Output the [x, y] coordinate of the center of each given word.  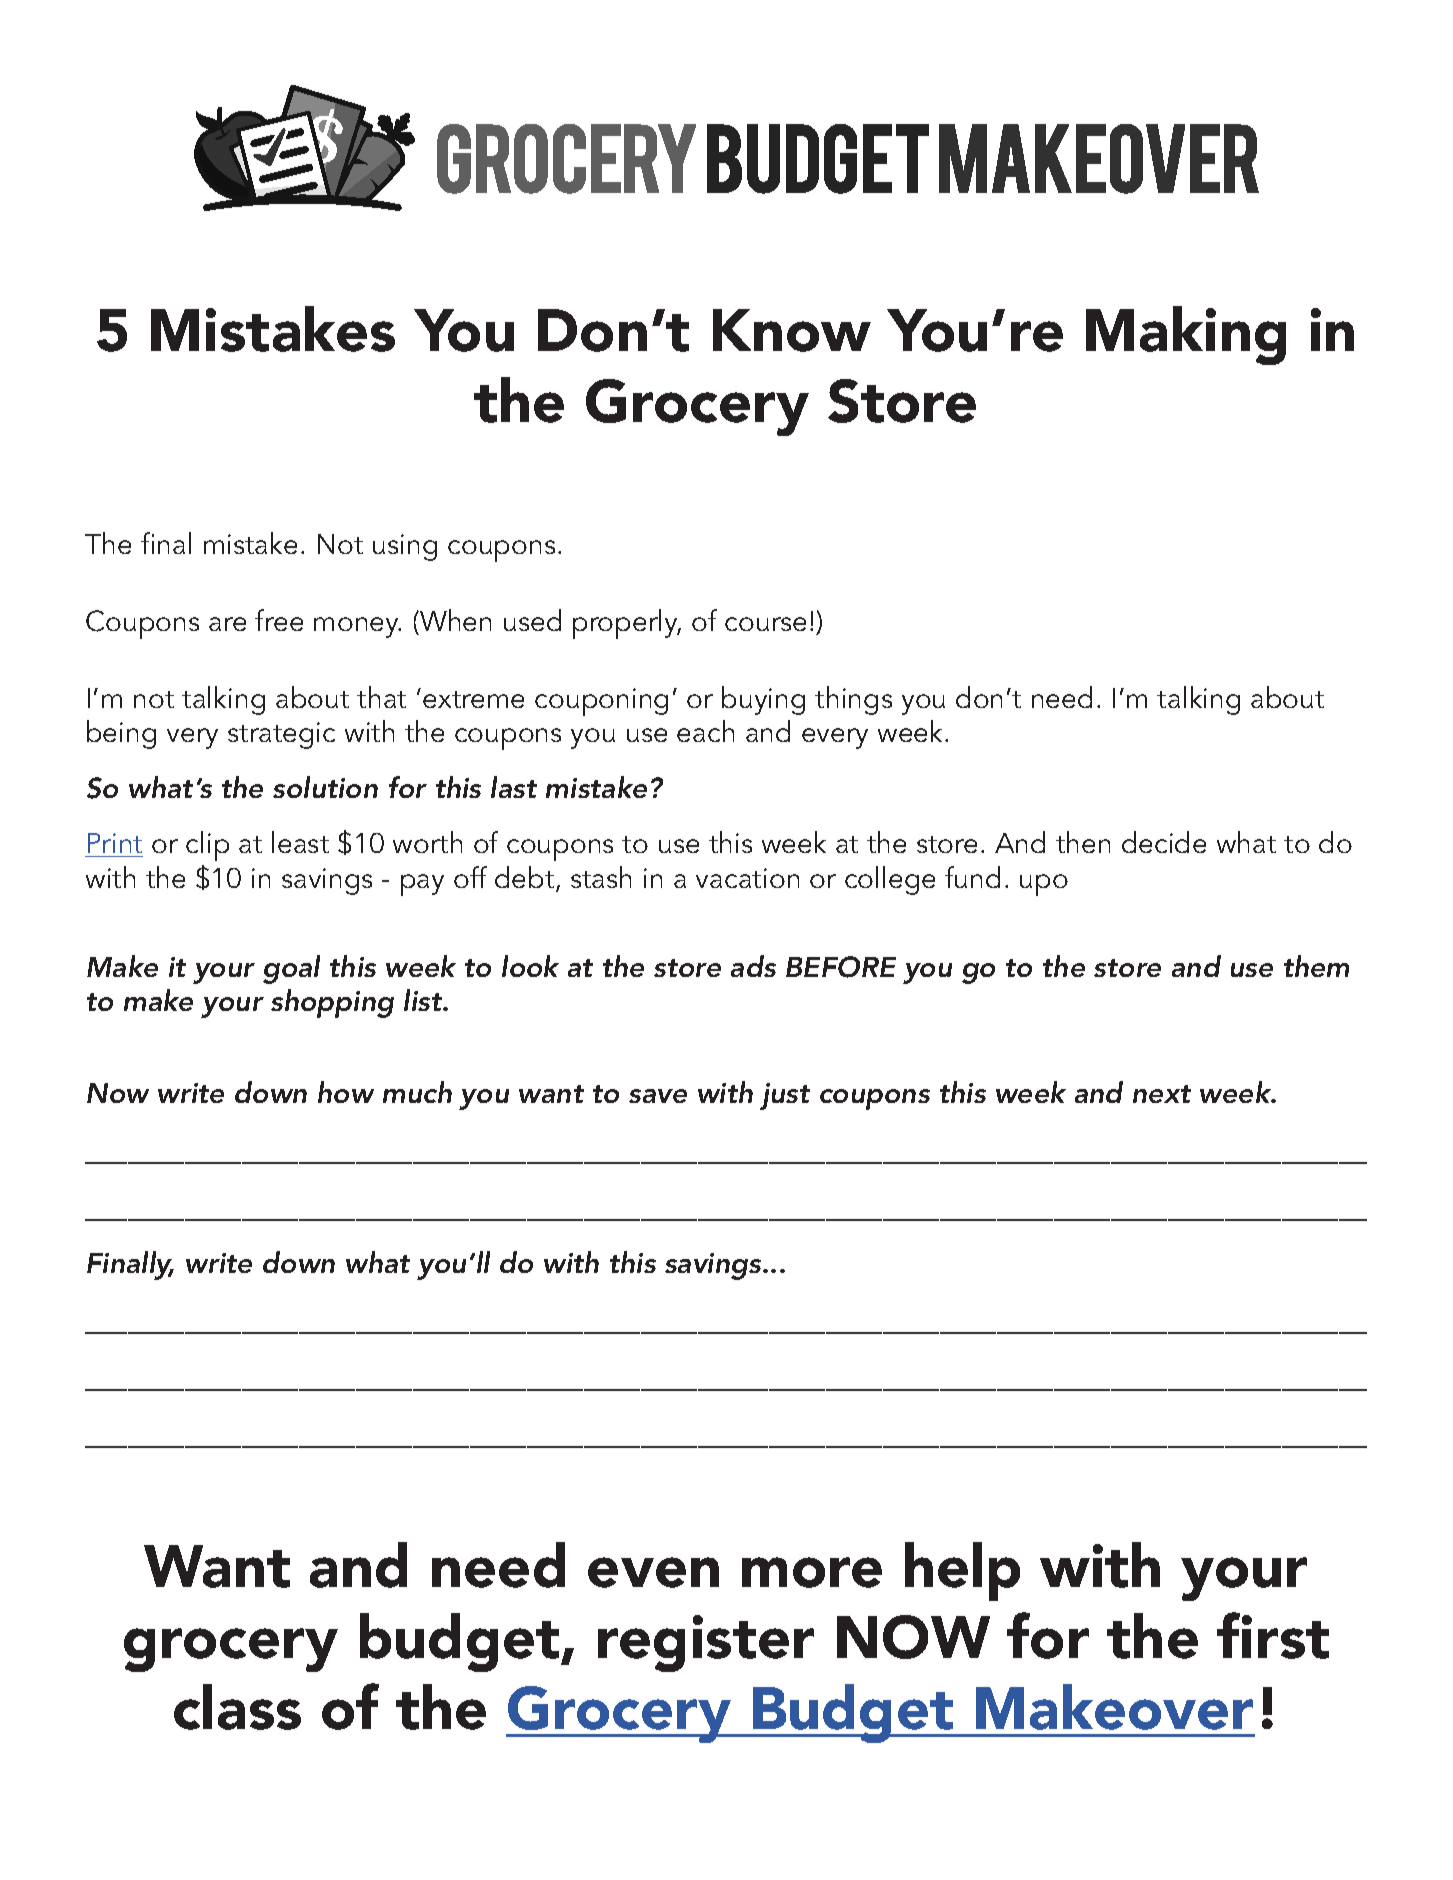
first [1273, 1635]
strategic [281, 735]
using [405, 547]
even [653, 1572]
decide [1164, 842]
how [346, 1092]
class [237, 1707]
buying [763, 700]
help [962, 1571]
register [706, 1643]
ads [753, 966]
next [1162, 1094]
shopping [332, 1003]
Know [792, 330]
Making [1186, 335]
